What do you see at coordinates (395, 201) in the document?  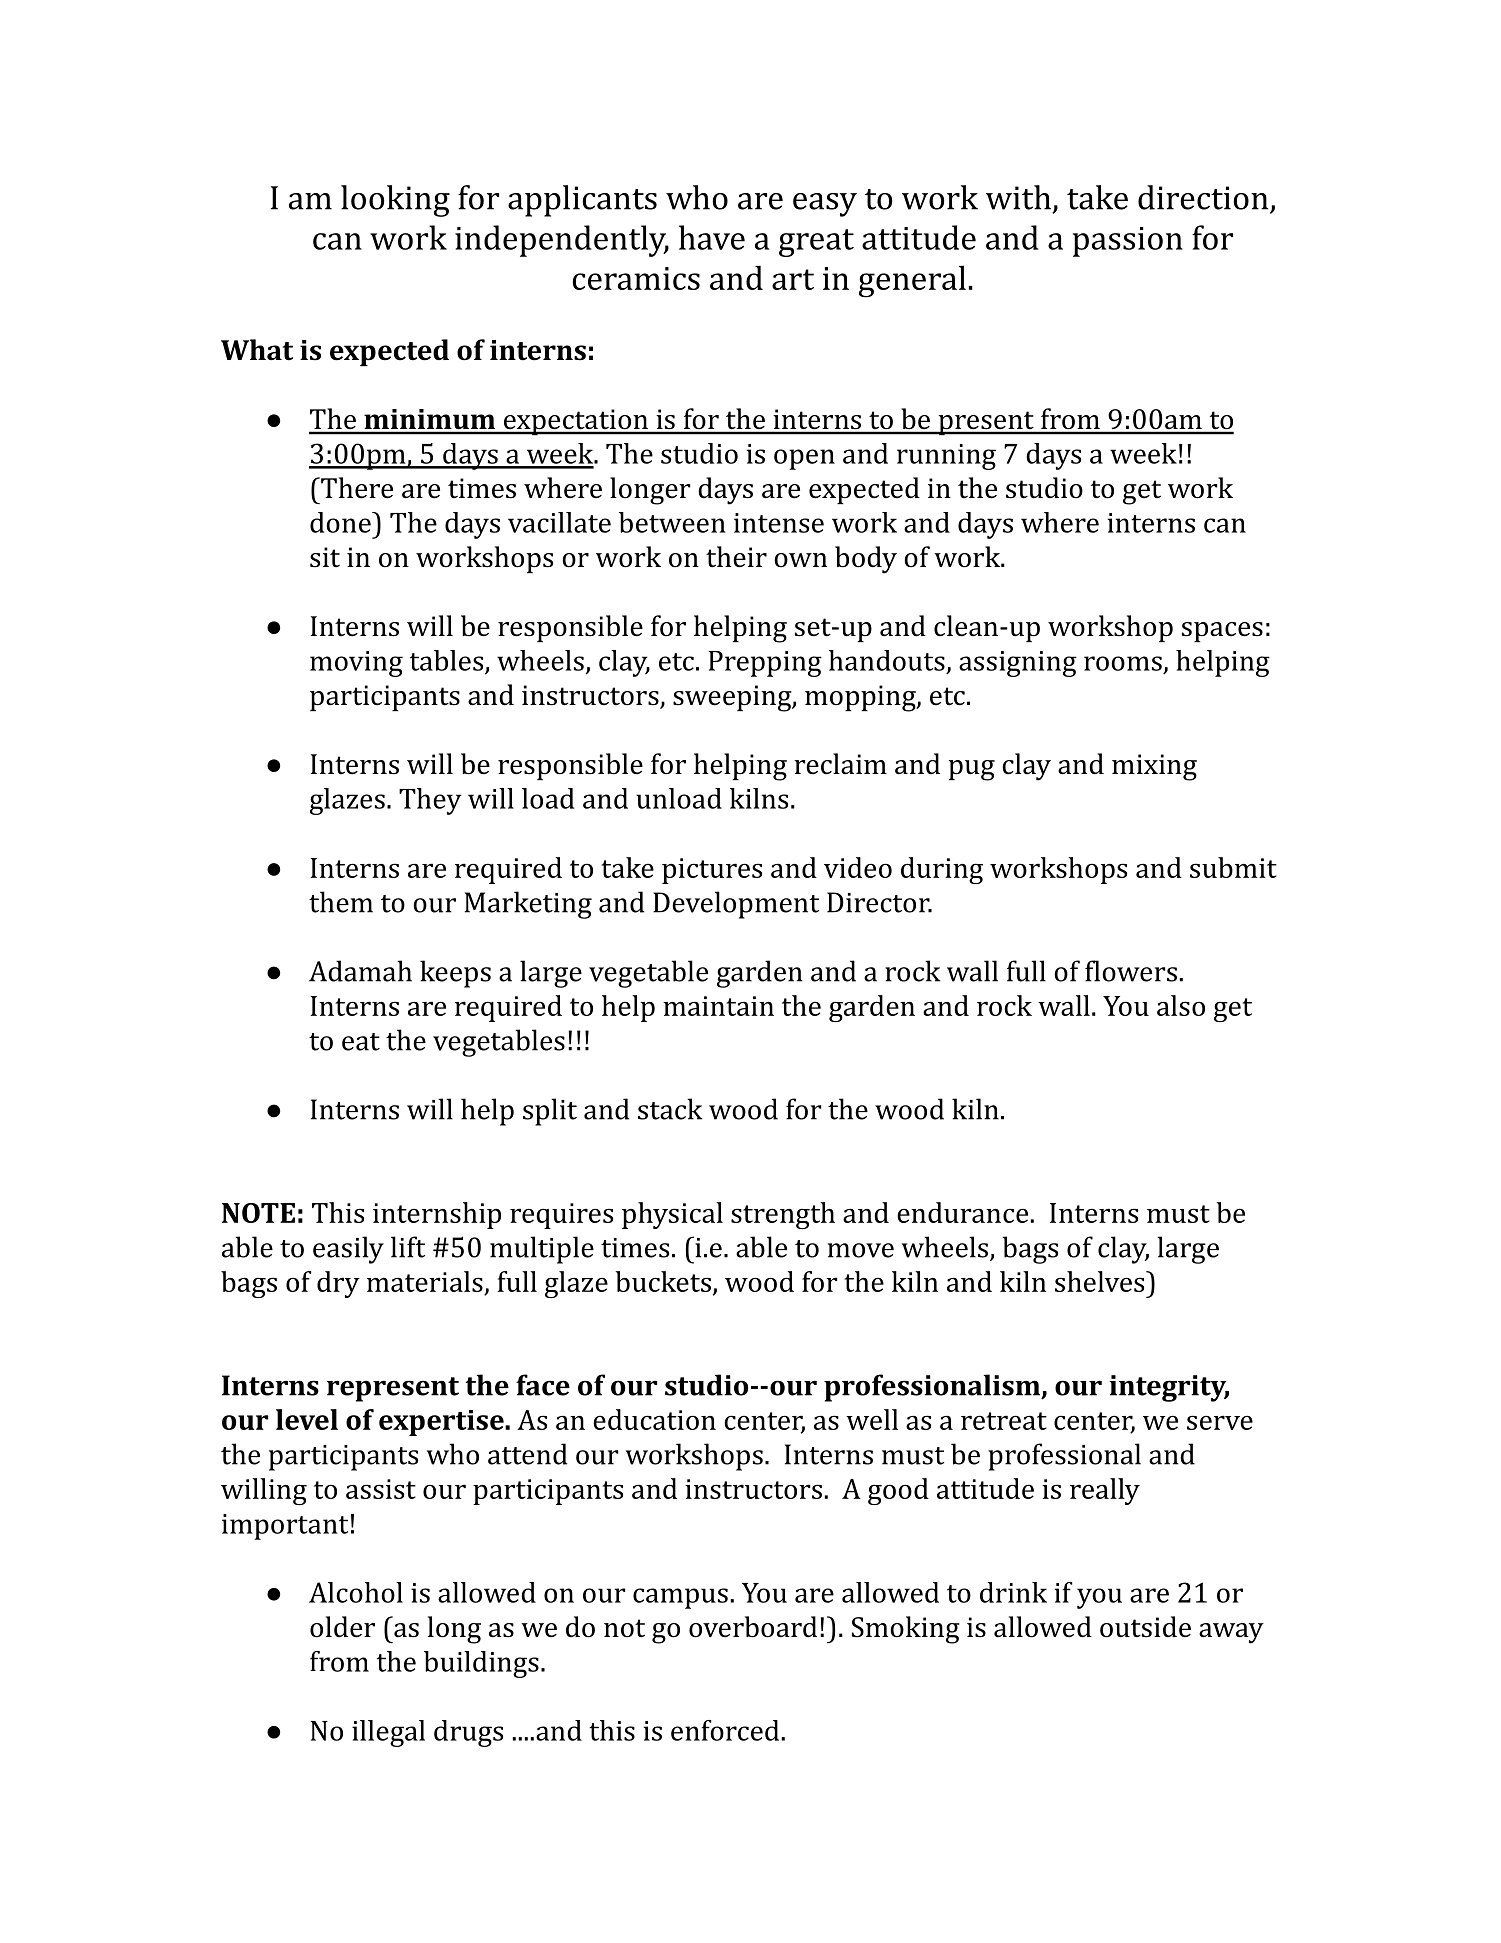 I see `looking` at bounding box center [395, 201].
